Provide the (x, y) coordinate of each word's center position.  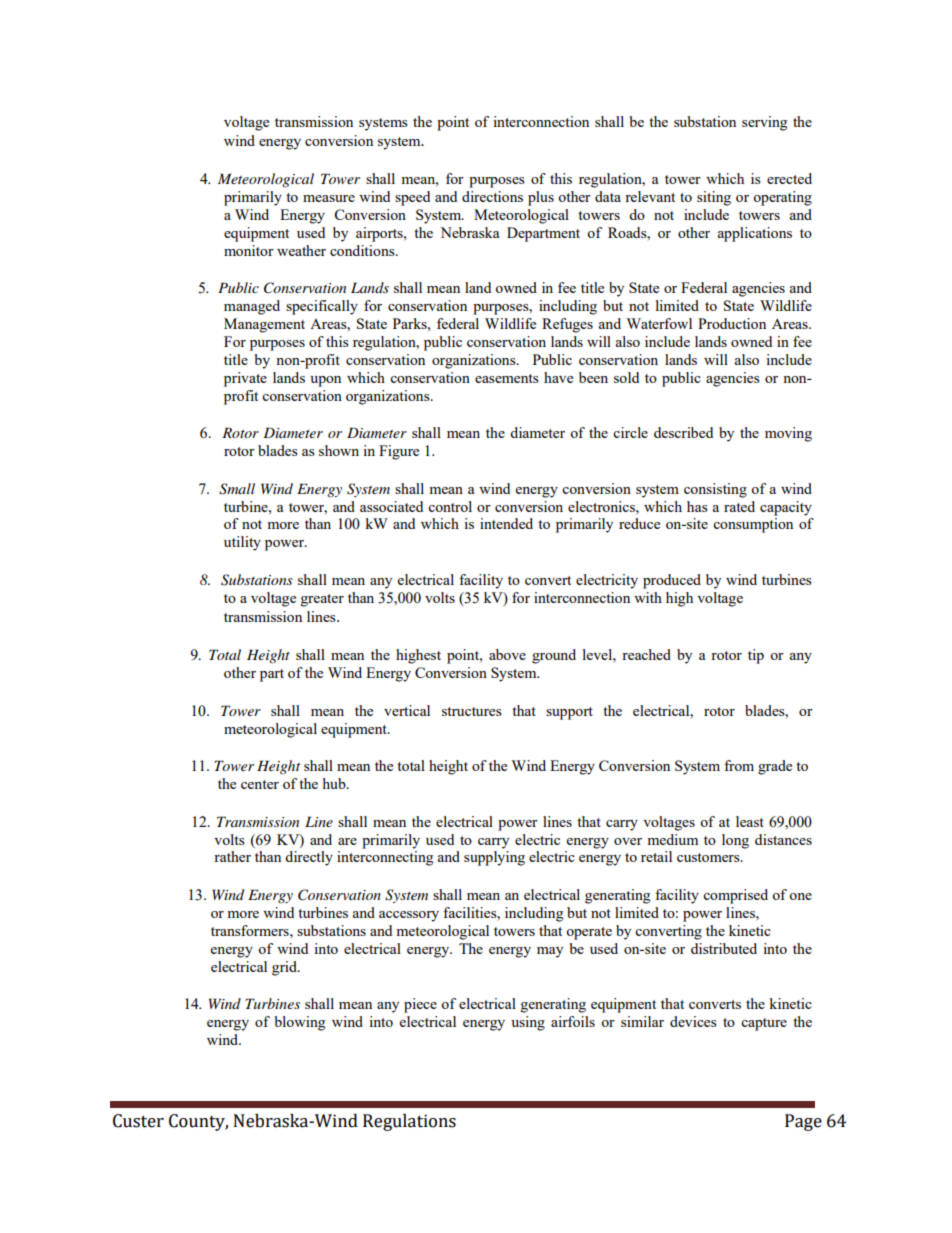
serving (764, 123)
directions (492, 196)
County (198, 1122)
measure (329, 198)
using (528, 1023)
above (507, 654)
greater (322, 600)
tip (756, 656)
